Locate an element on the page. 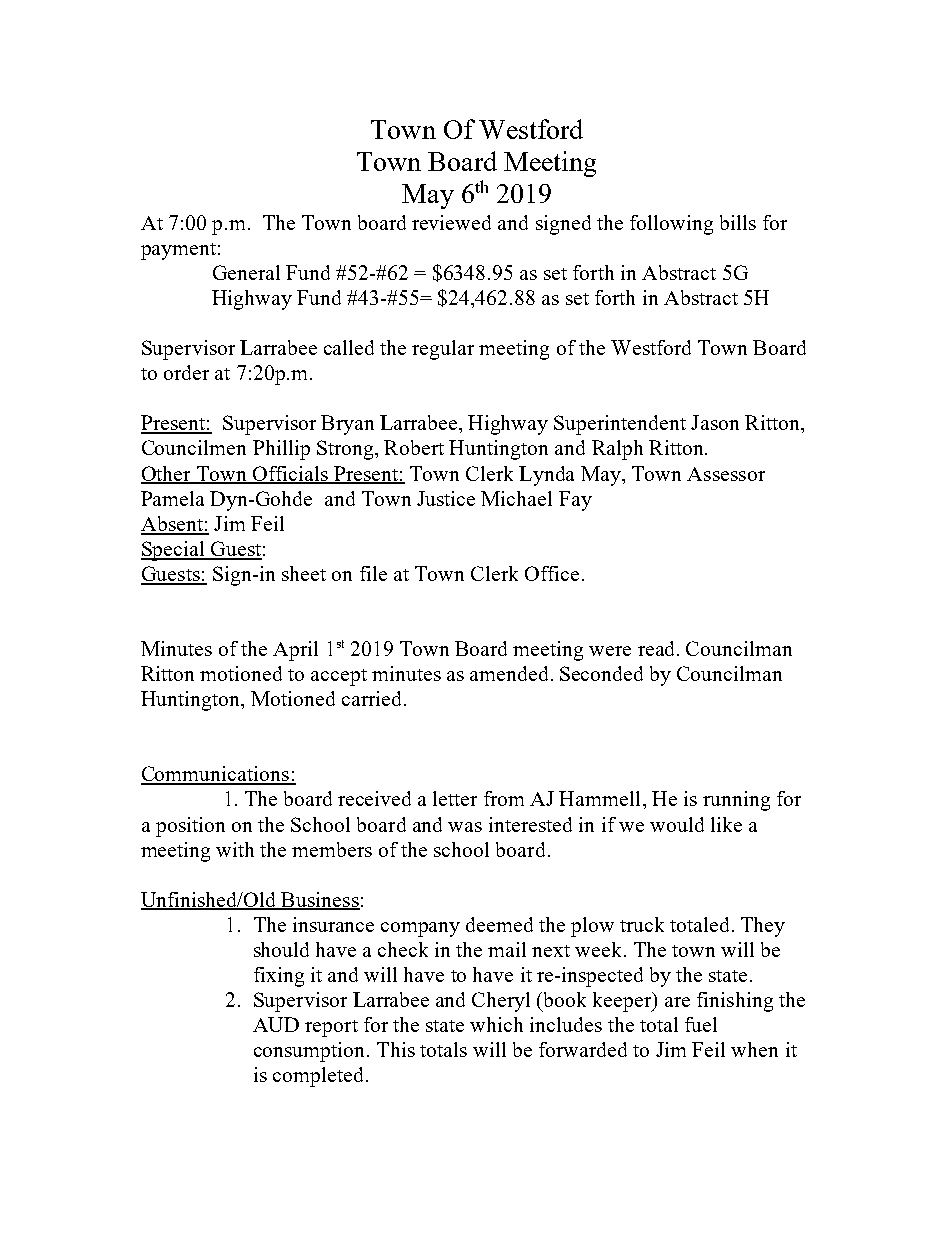 The width and height of the document is (952, 1233). General is located at coordinates (246, 272).
